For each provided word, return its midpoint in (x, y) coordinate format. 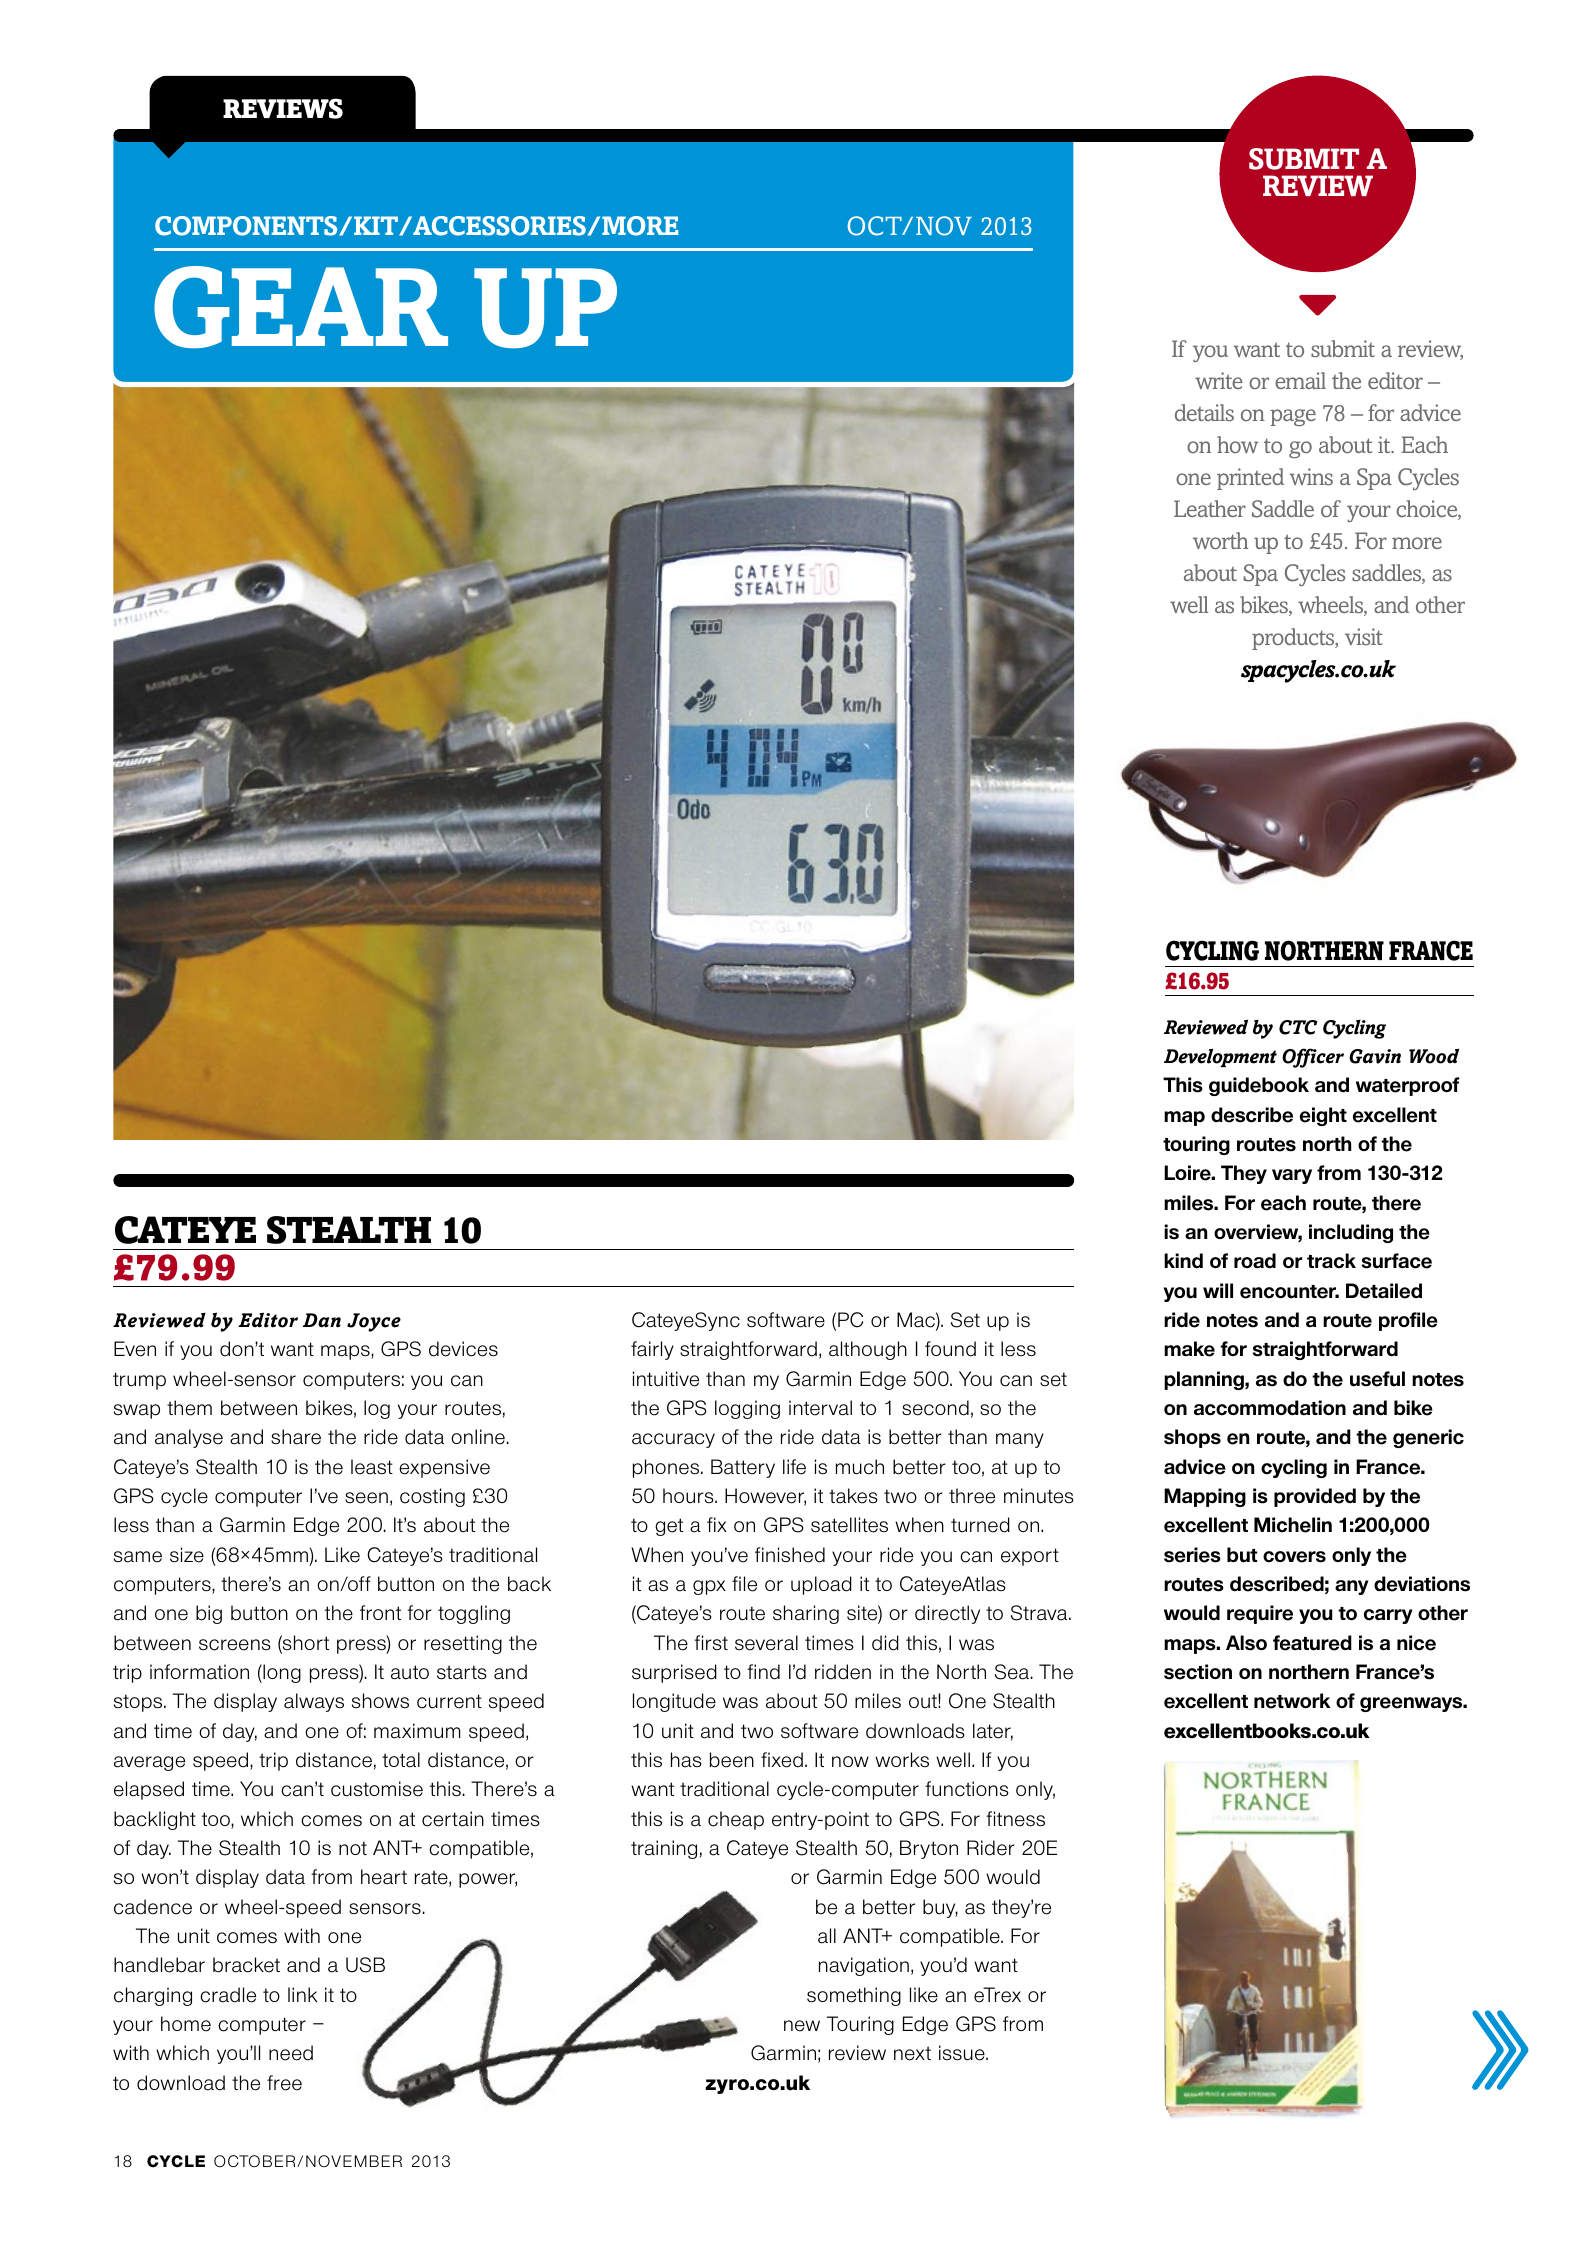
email (1300, 380)
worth (1220, 540)
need (291, 2053)
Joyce (374, 1322)
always (314, 1702)
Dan (322, 1320)
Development (1220, 1058)
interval (820, 1408)
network (1292, 1701)
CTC (1298, 1027)
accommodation (1270, 1408)
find (763, 1672)
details (1204, 412)
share (296, 1437)
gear (301, 307)
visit (1364, 636)
